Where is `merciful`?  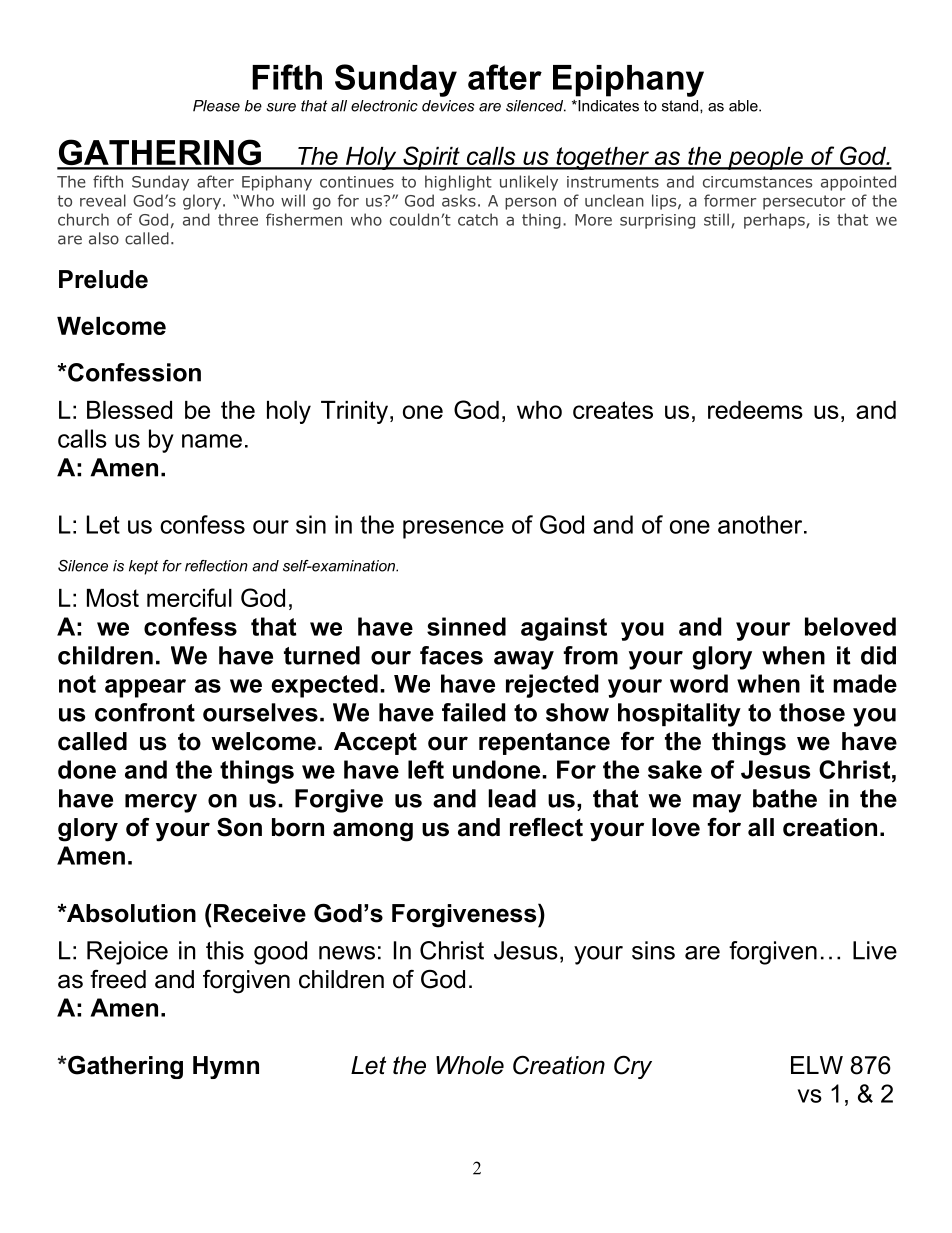
merciful is located at coordinates (189, 597).
